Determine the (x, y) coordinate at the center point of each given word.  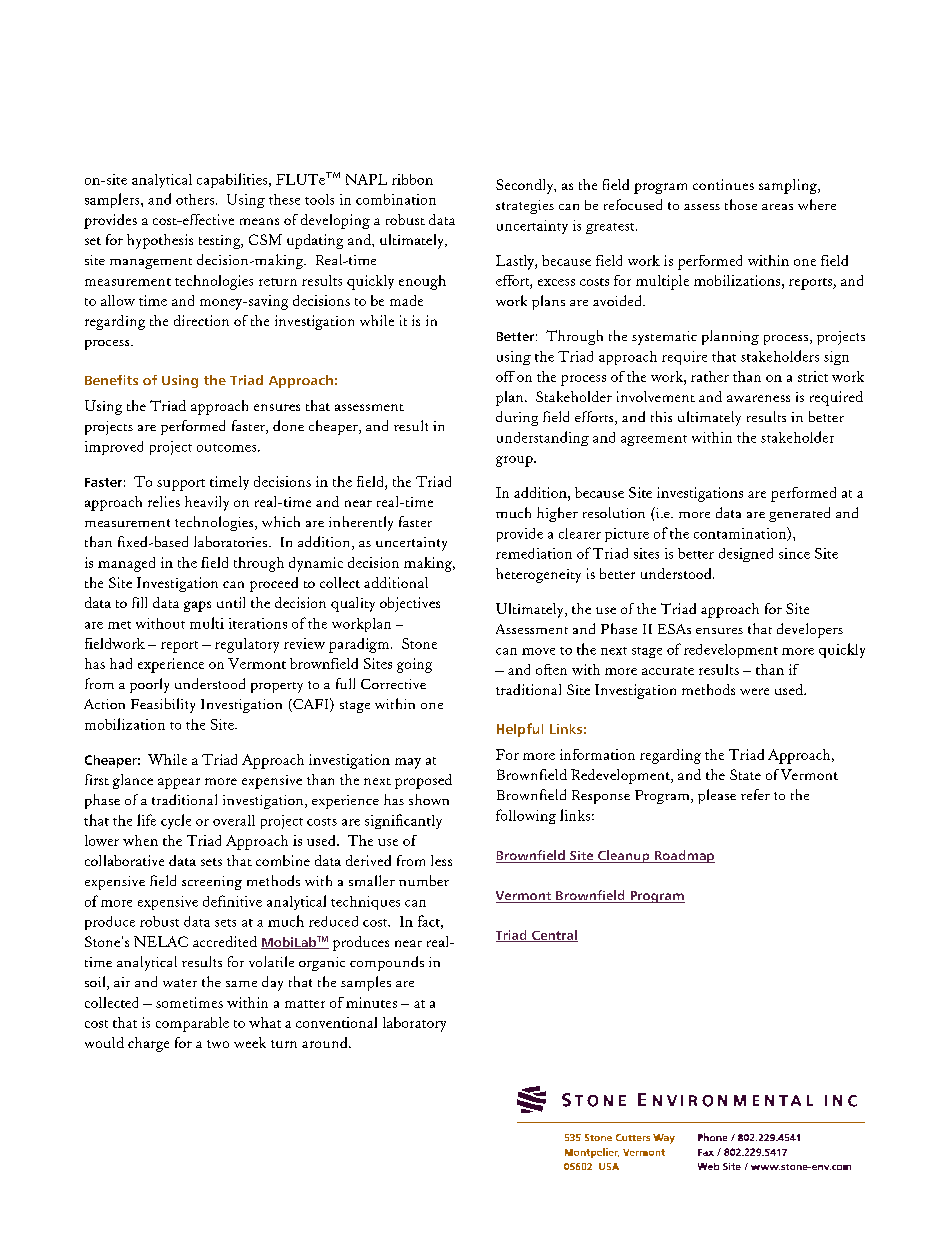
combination (396, 199)
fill (139, 602)
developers (810, 630)
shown (429, 799)
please (717, 796)
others (196, 199)
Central (554, 936)
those (741, 204)
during (517, 418)
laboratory (414, 1024)
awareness (758, 398)
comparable (192, 1024)
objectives (410, 604)
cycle (176, 821)
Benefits (111, 380)
